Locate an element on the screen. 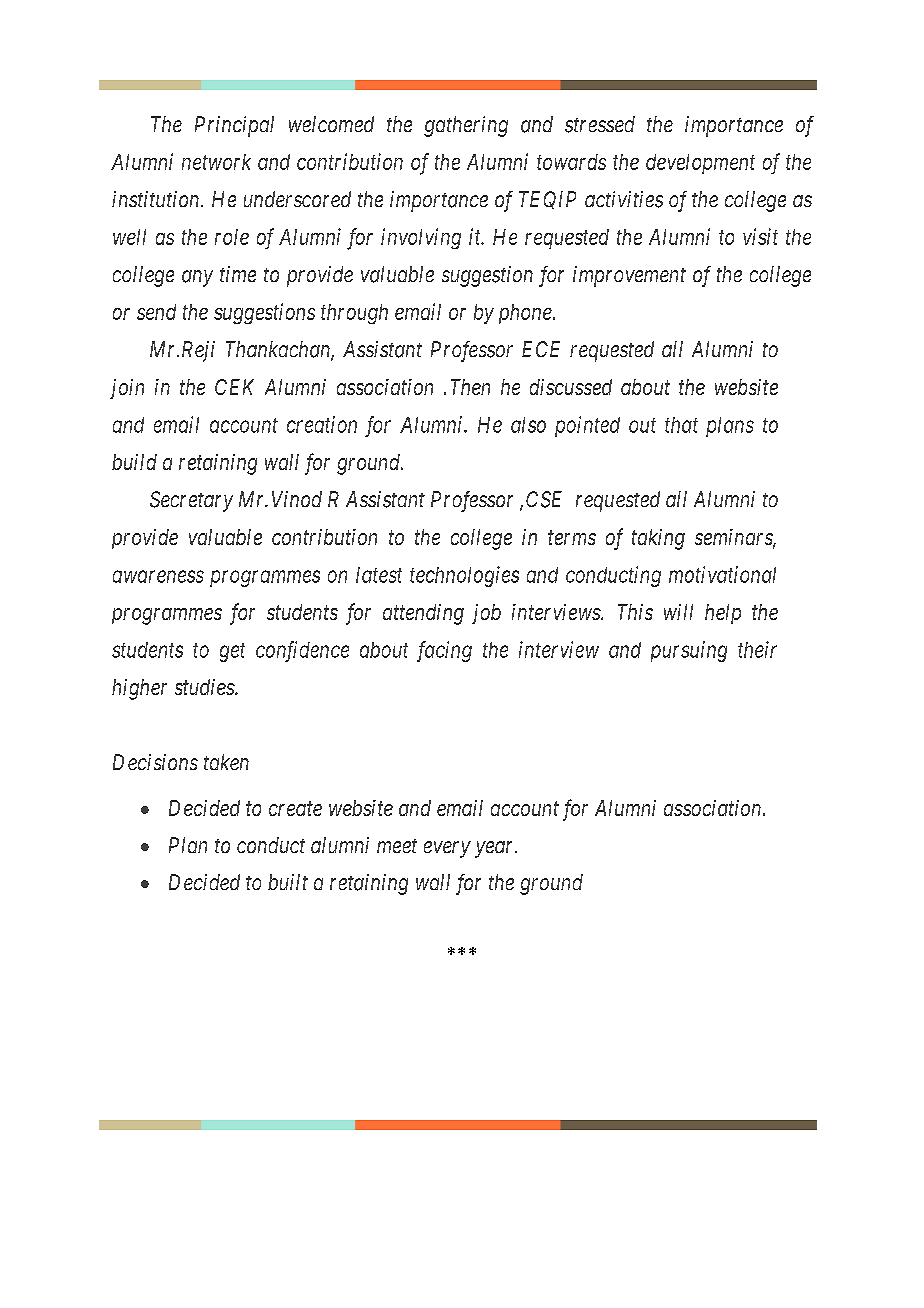 This screenshot has width=924, height=1308. pursuing is located at coordinates (689, 651).
